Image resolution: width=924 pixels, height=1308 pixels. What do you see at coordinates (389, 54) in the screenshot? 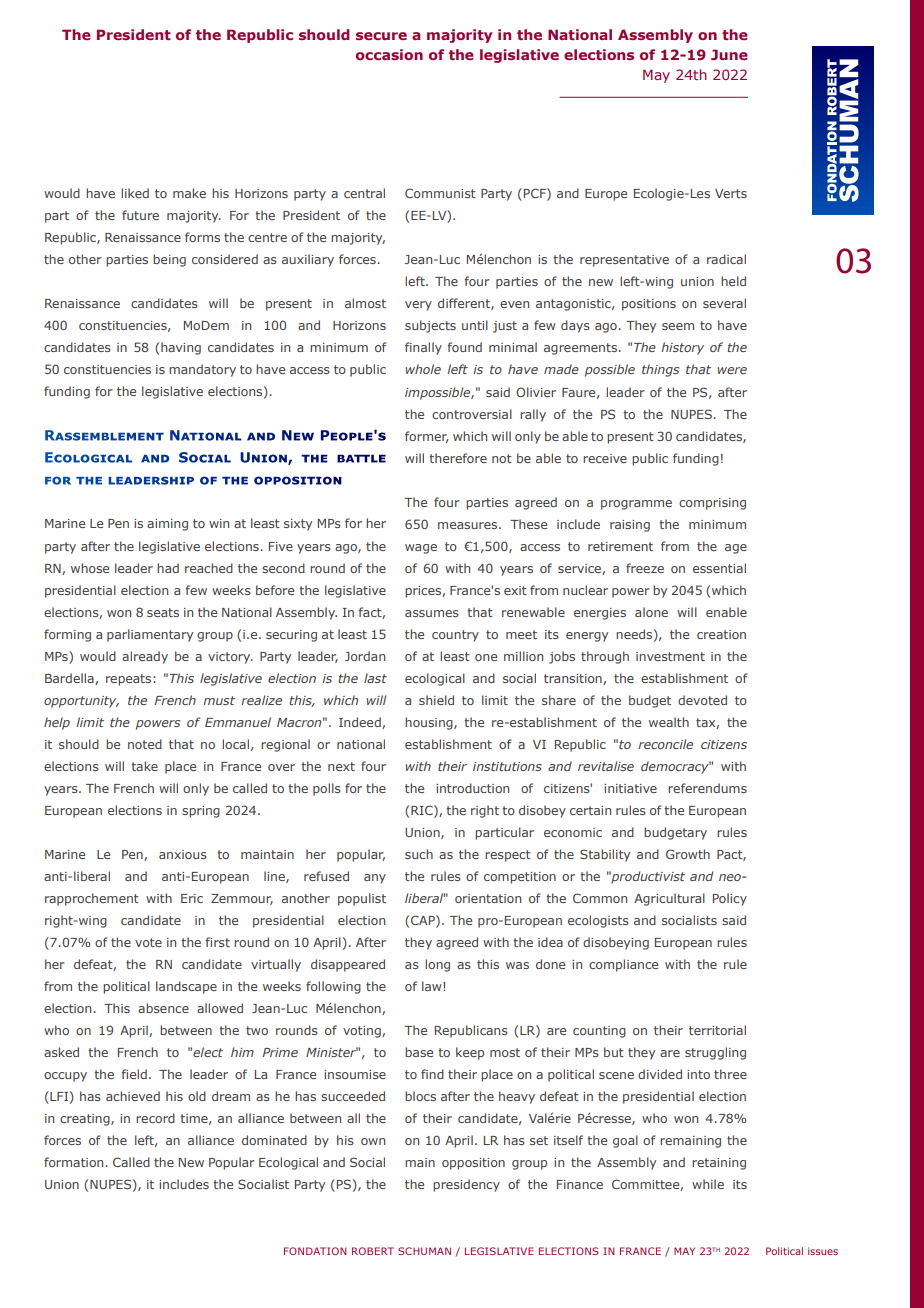
I see `occasion` at bounding box center [389, 54].
